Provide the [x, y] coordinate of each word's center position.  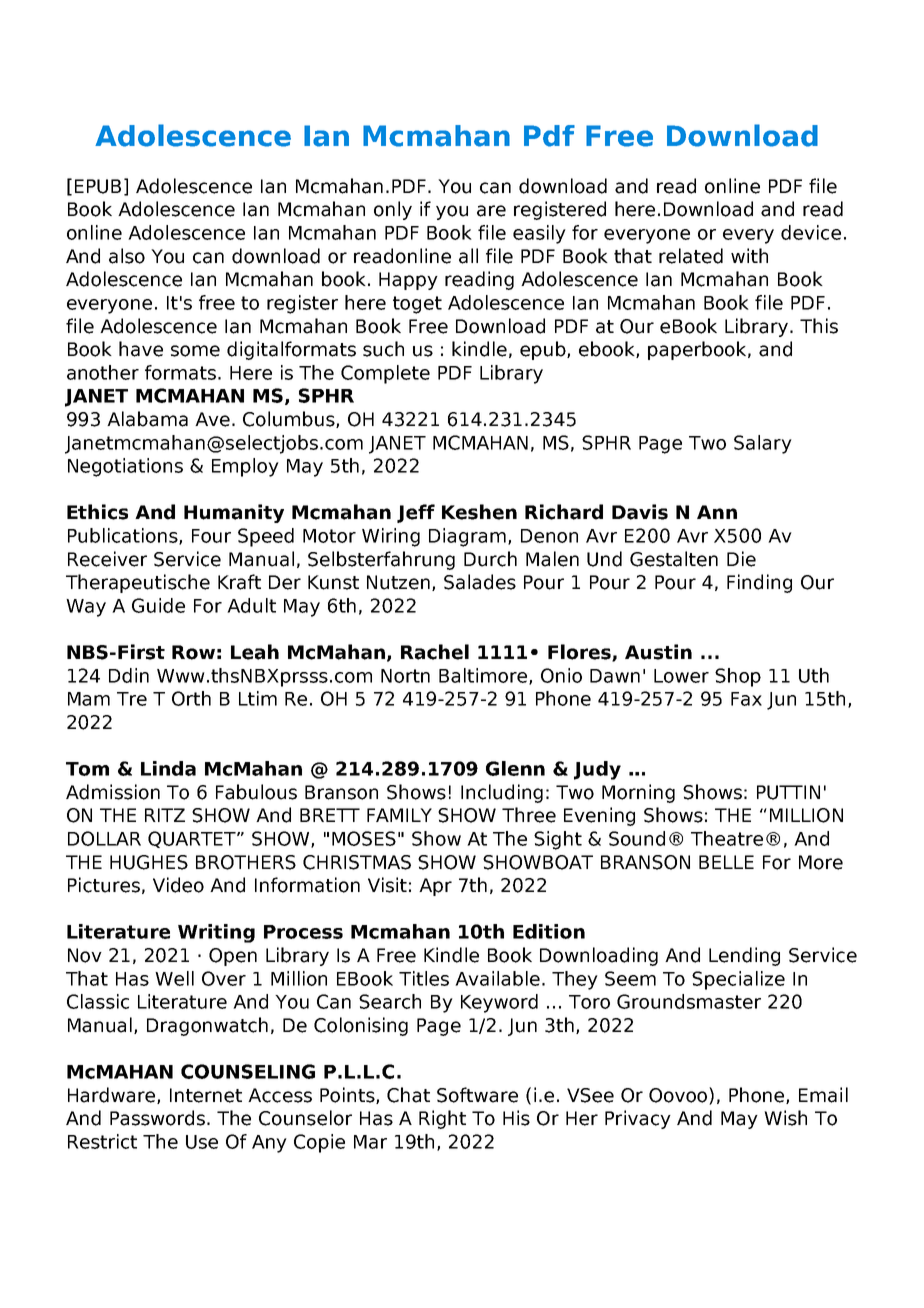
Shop [738, 677]
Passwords [159, 1118]
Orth [191, 698]
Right [442, 1119]
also [127, 256]
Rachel [435, 652]
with [749, 255]
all [468, 256]
